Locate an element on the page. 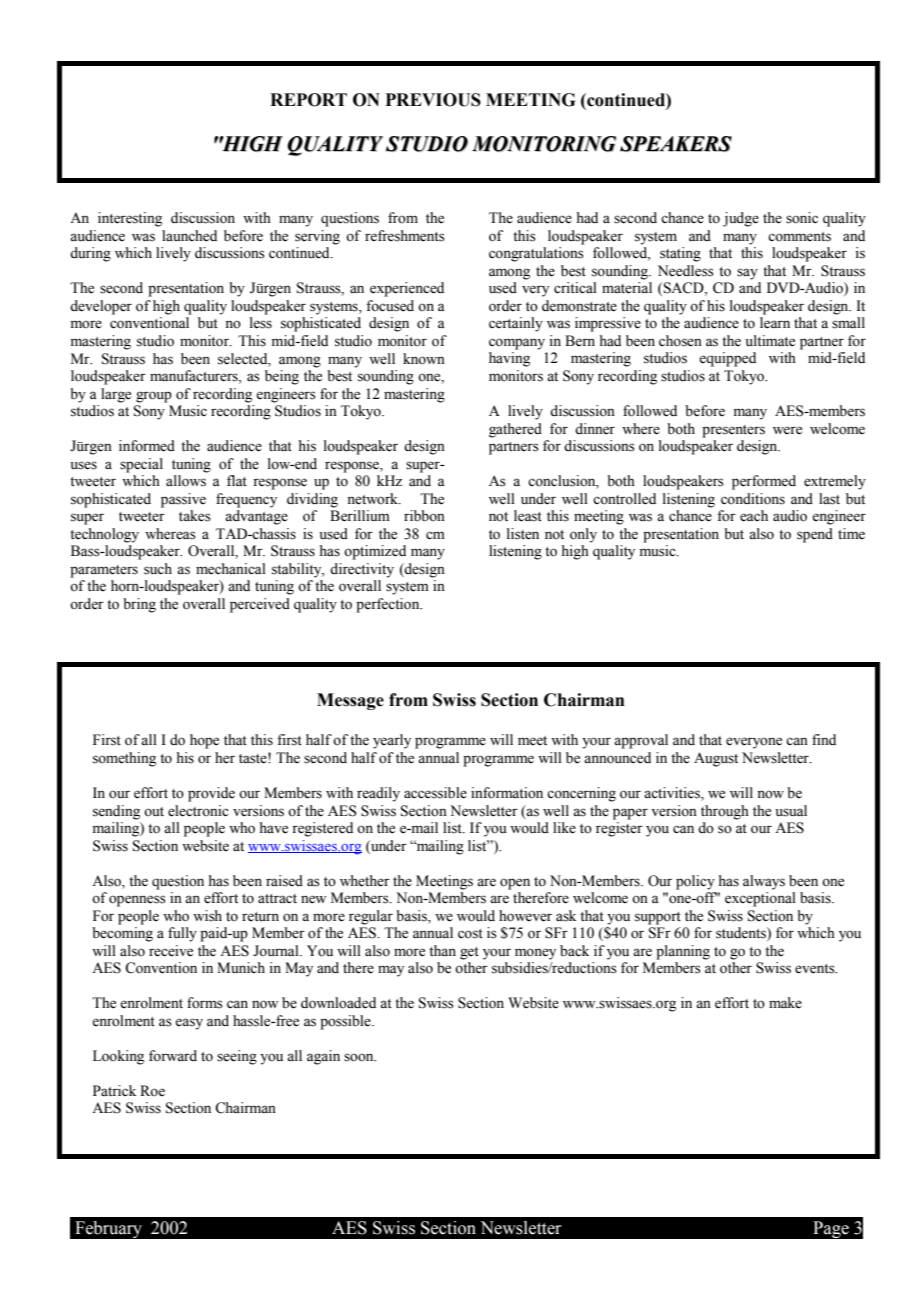  PREVIOUS is located at coordinates (433, 100).
